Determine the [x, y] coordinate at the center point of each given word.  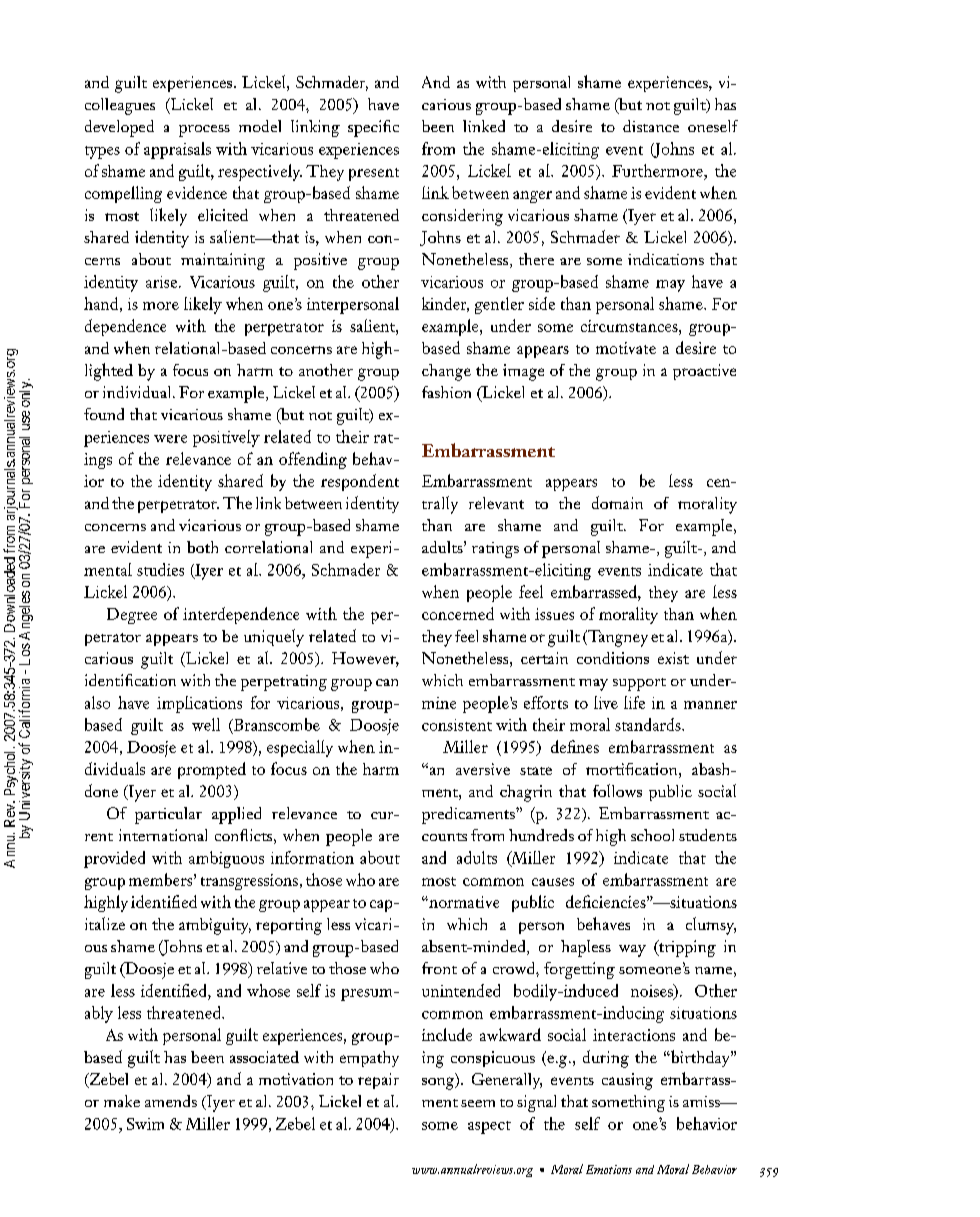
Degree [132, 616]
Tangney [616, 638]
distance [651, 126]
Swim [145, 1124]
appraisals [177, 150]
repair [378, 1081]
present [374, 174]
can [387, 682]
